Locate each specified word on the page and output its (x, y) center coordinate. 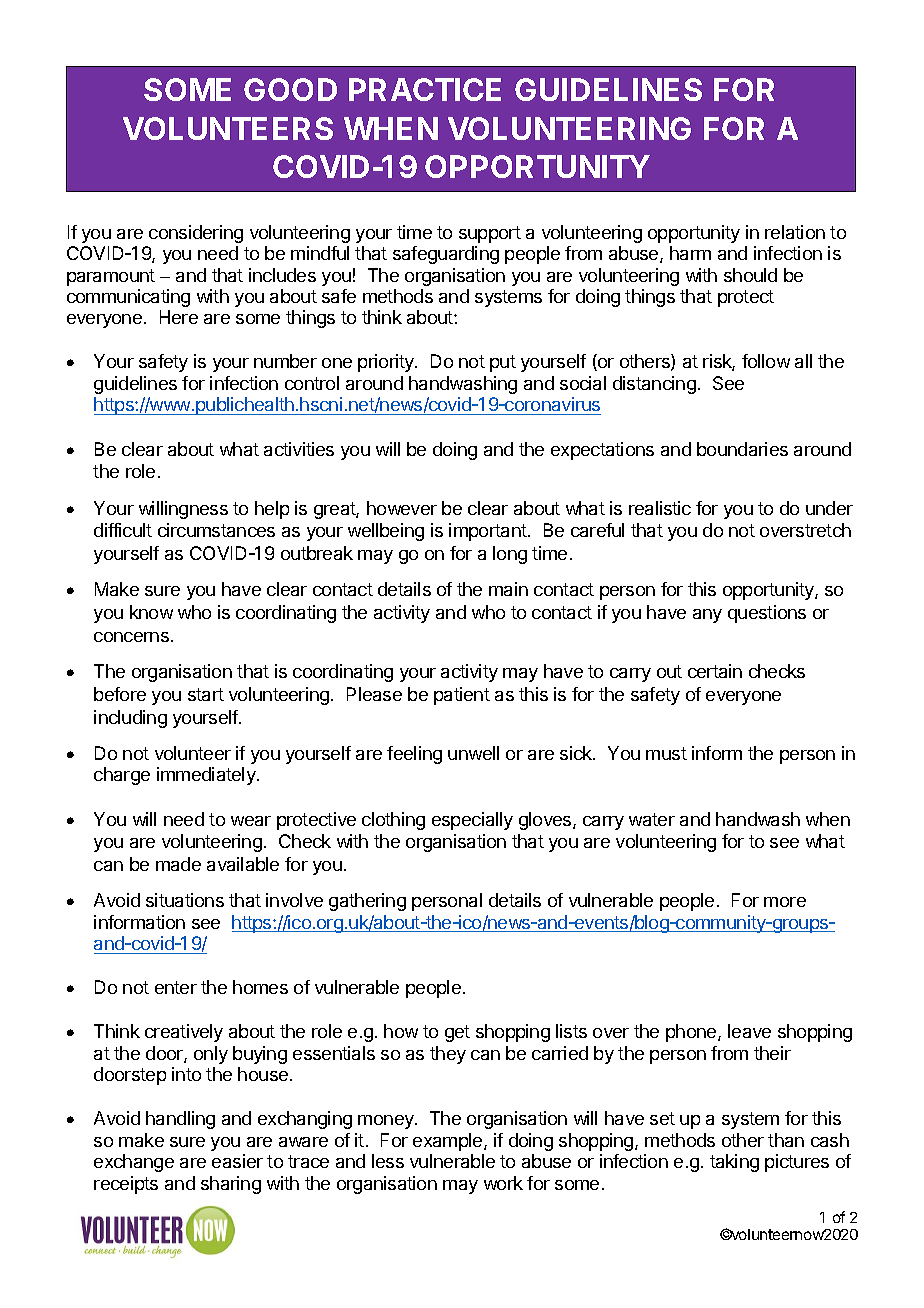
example (449, 1142)
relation (795, 232)
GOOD (290, 89)
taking (734, 1163)
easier (237, 1161)
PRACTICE (425, 89)
